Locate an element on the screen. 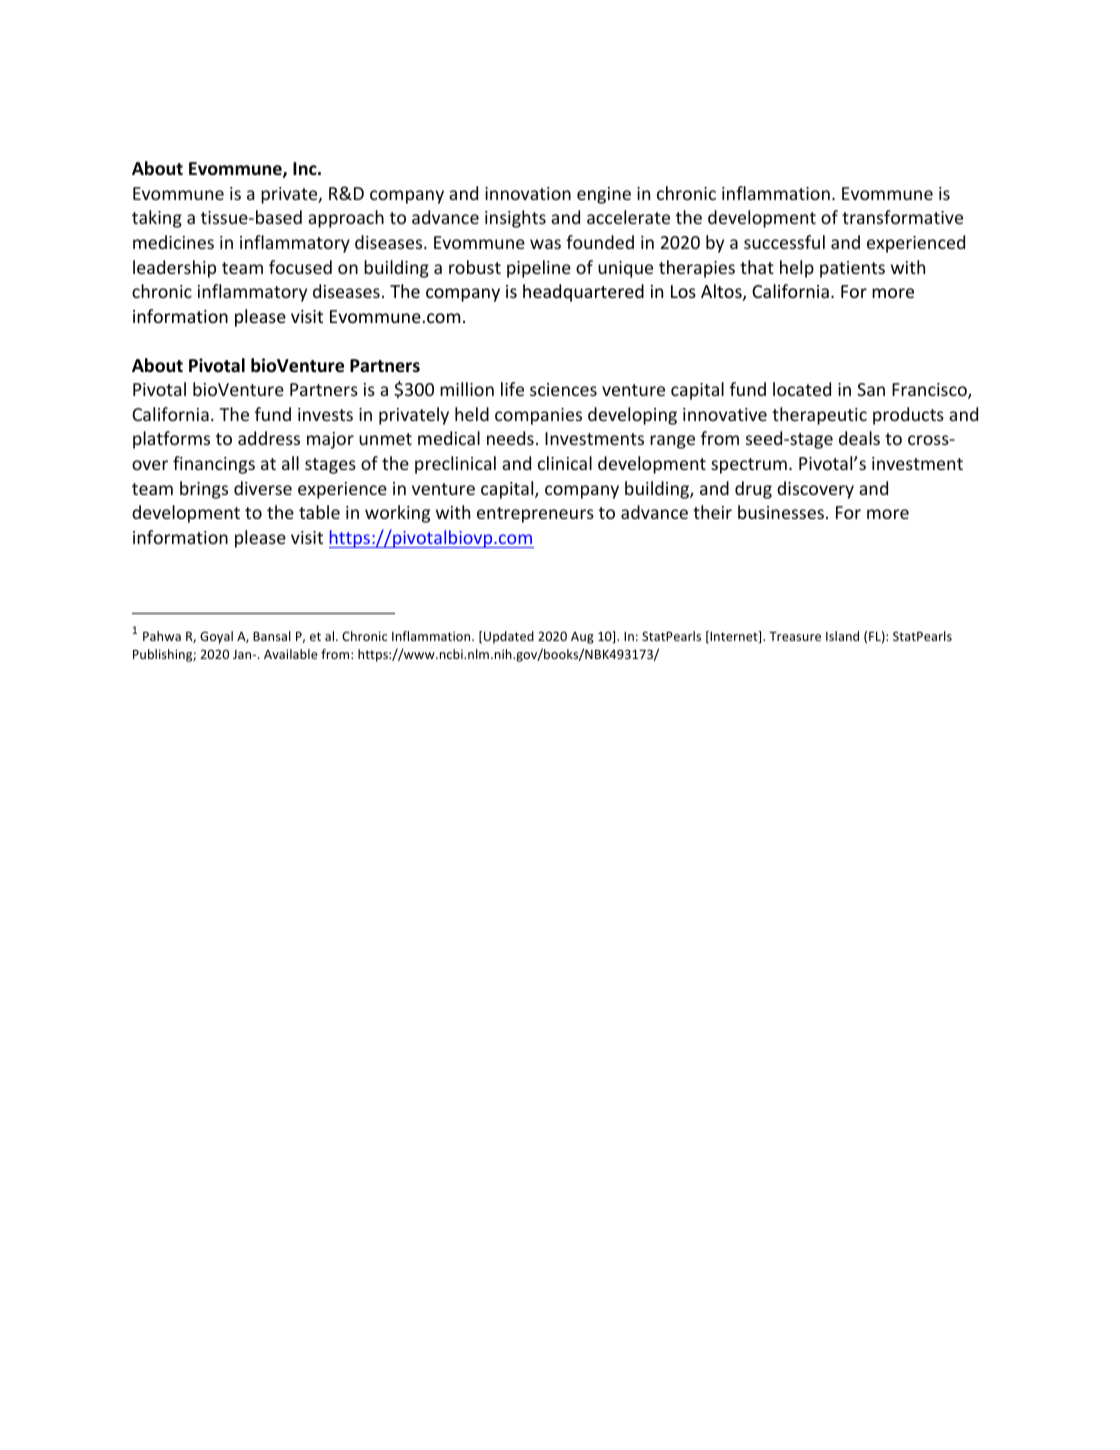  patients is located at coordinates (852, 269).
